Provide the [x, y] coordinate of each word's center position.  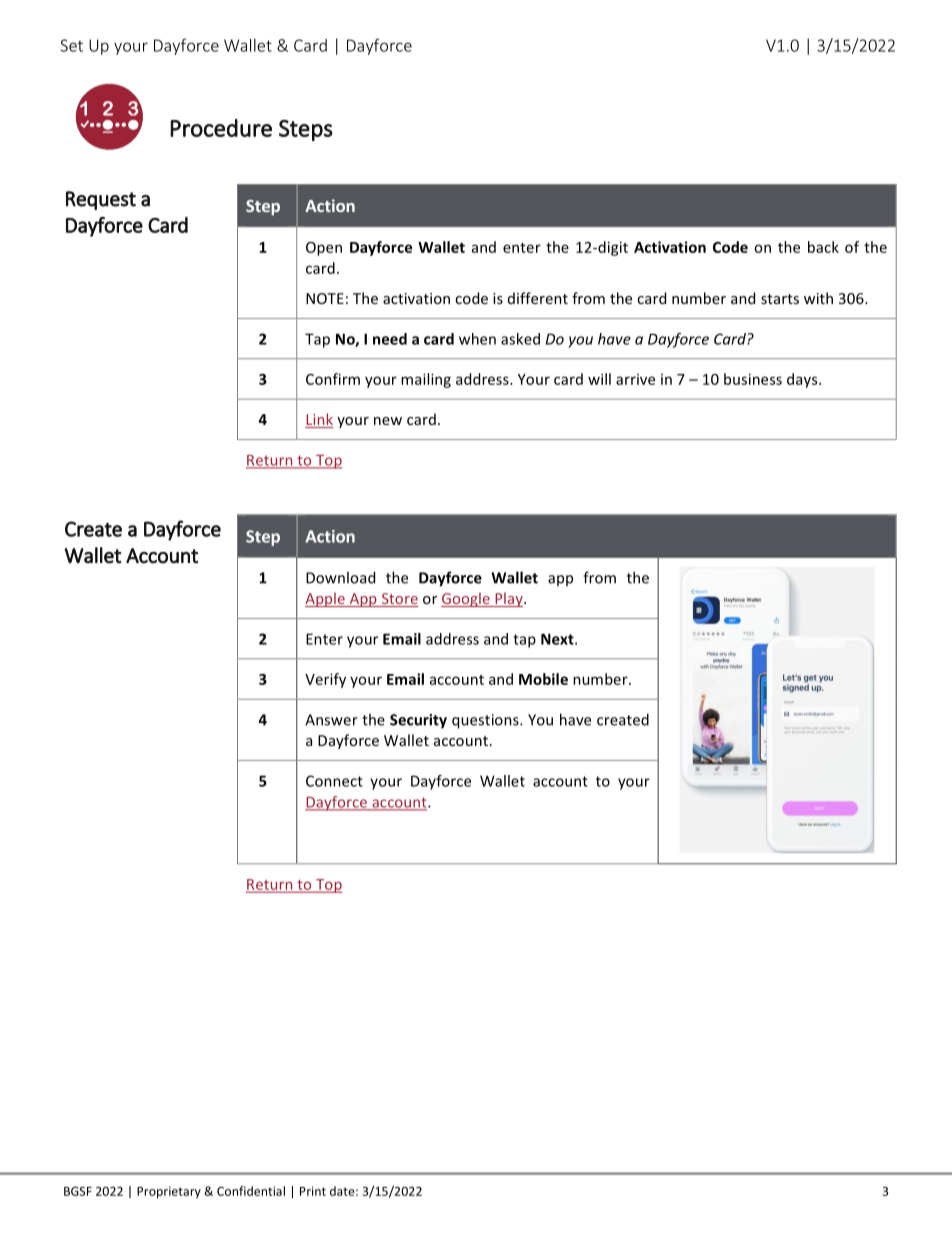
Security [418, 721]
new [388, 421]
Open [324, 249]
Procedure [221, 128]
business [753, 379]
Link [319, 420]
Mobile [543, 679]
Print [313, 1191]
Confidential [251, 1191]
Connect [334, 781]
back [823, 247]
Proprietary [169, 1192]
